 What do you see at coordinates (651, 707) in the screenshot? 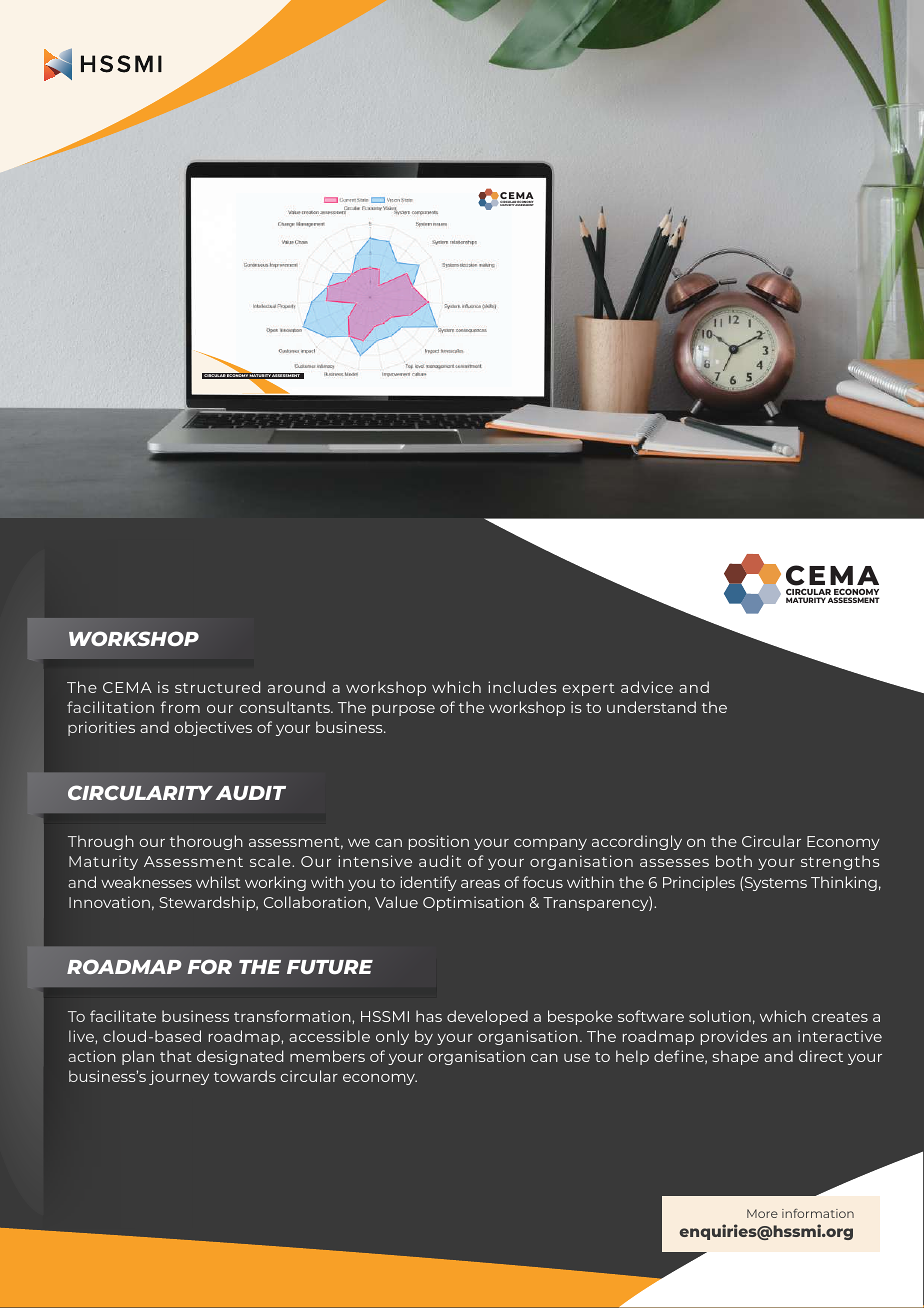
I see `understand` at bounding box center [651, 707].
